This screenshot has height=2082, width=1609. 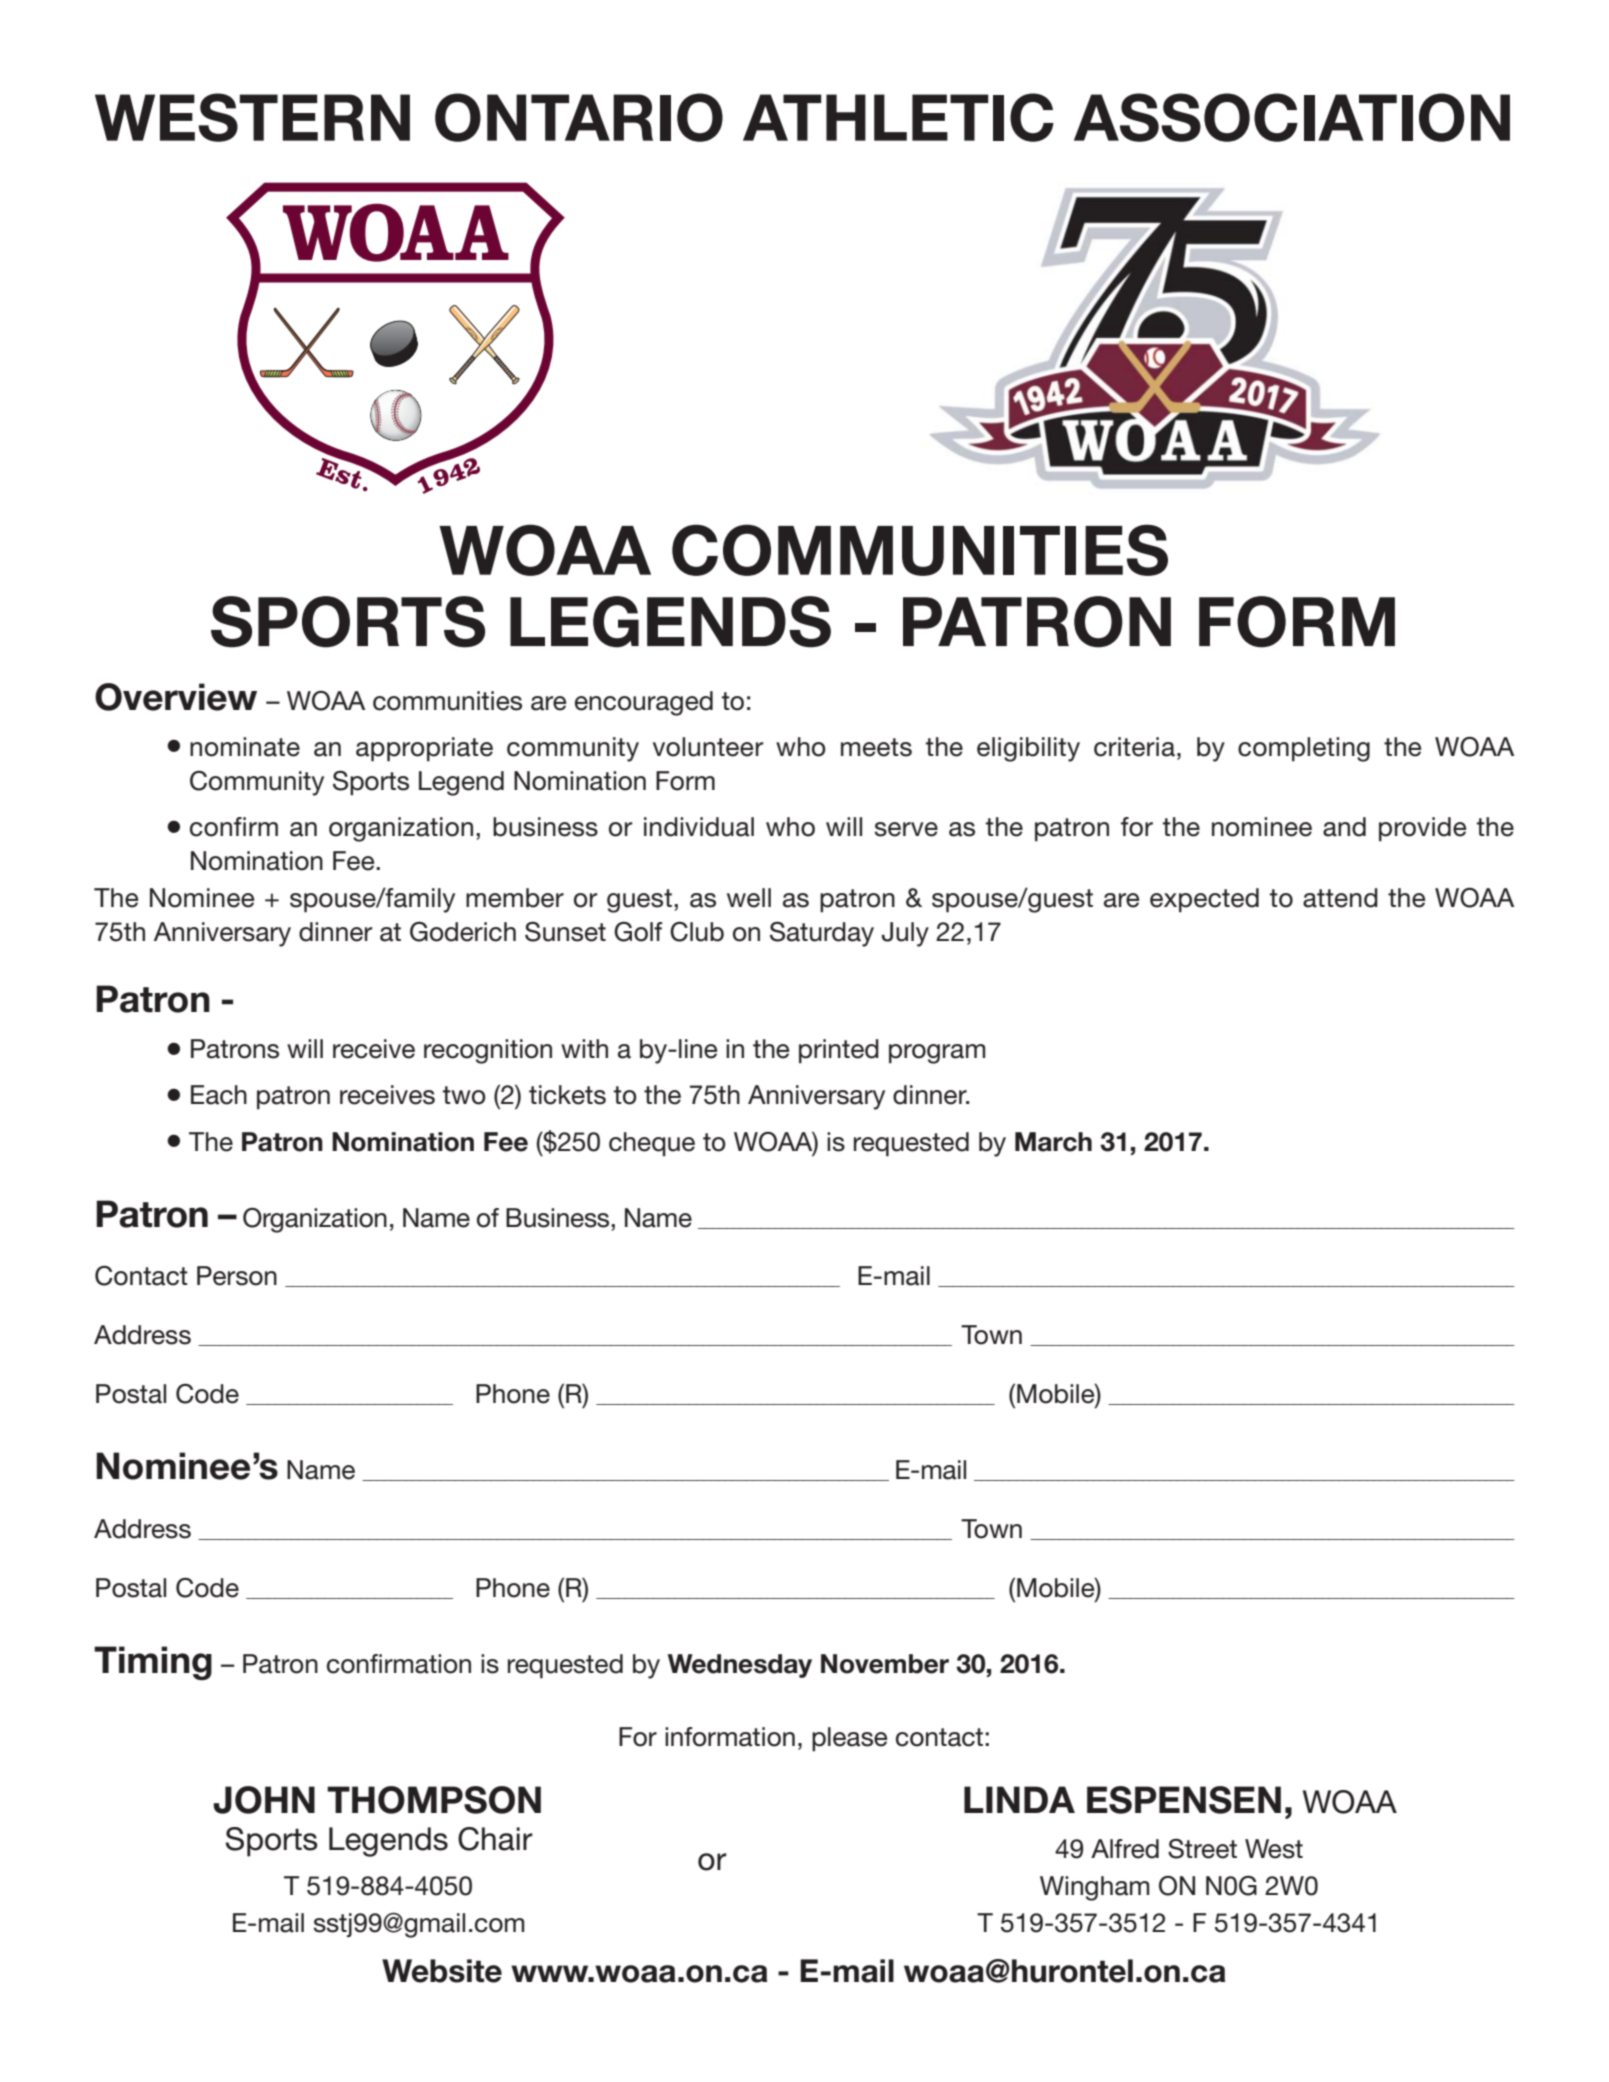 What do you see at coordinates (849, 1739) in the screenshot?
I see `please` at bounding box center [849, 1739].
